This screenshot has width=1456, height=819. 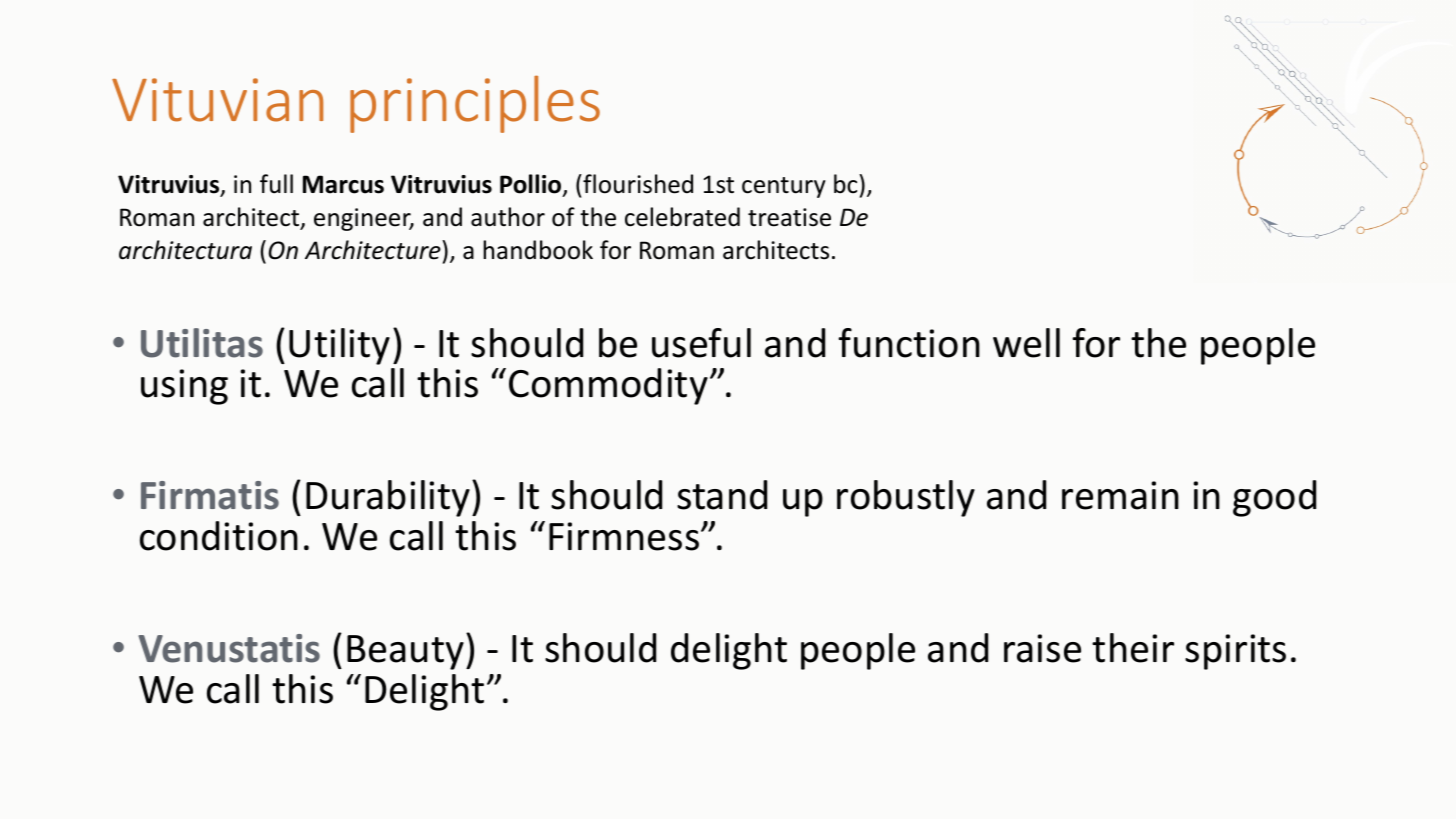 What do you see at coordinates (389, 498) in the screenshot?
I see `Durability` at bounding box center [389, 498].
